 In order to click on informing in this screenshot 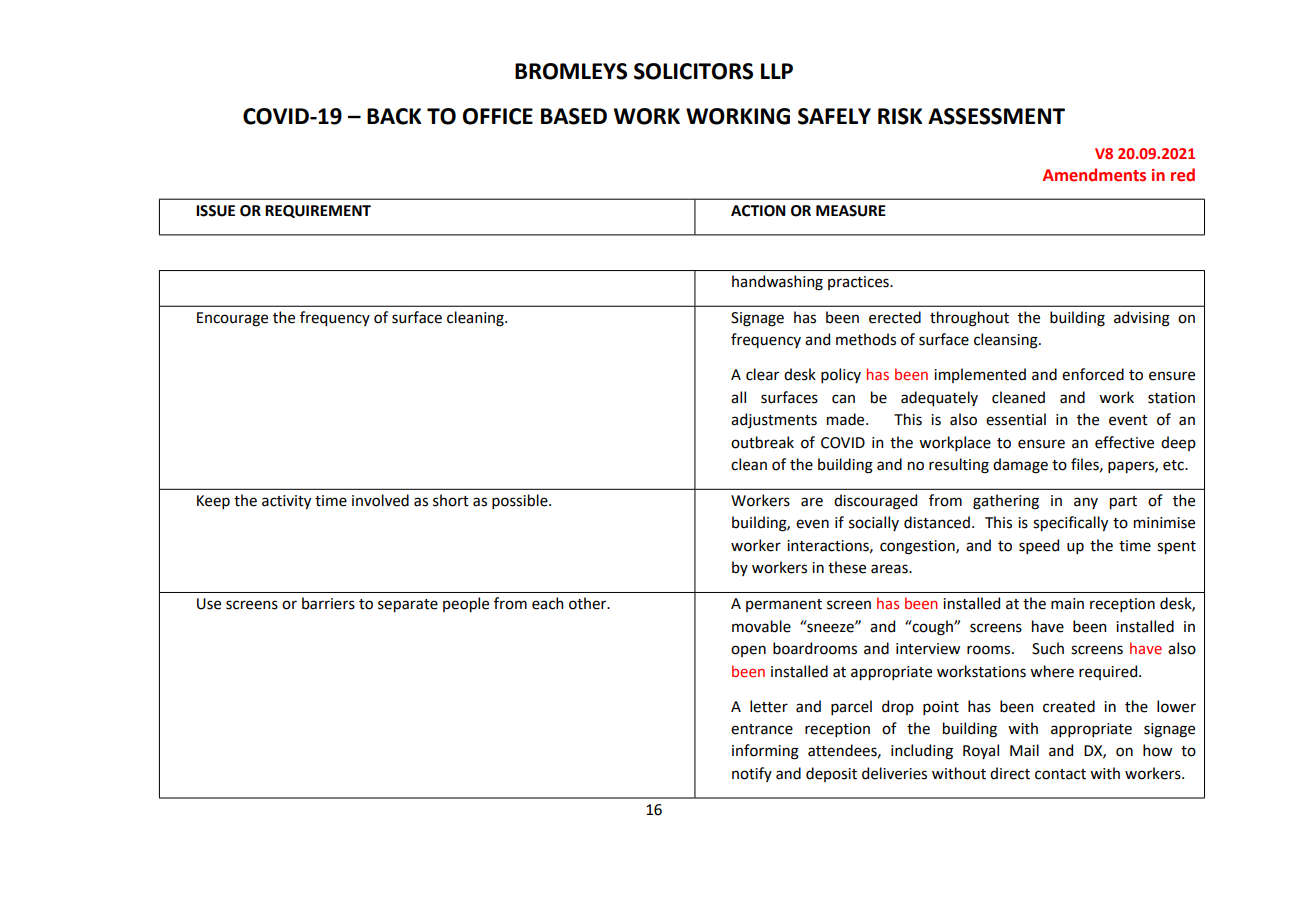, I will do `click(765, 752)`.
